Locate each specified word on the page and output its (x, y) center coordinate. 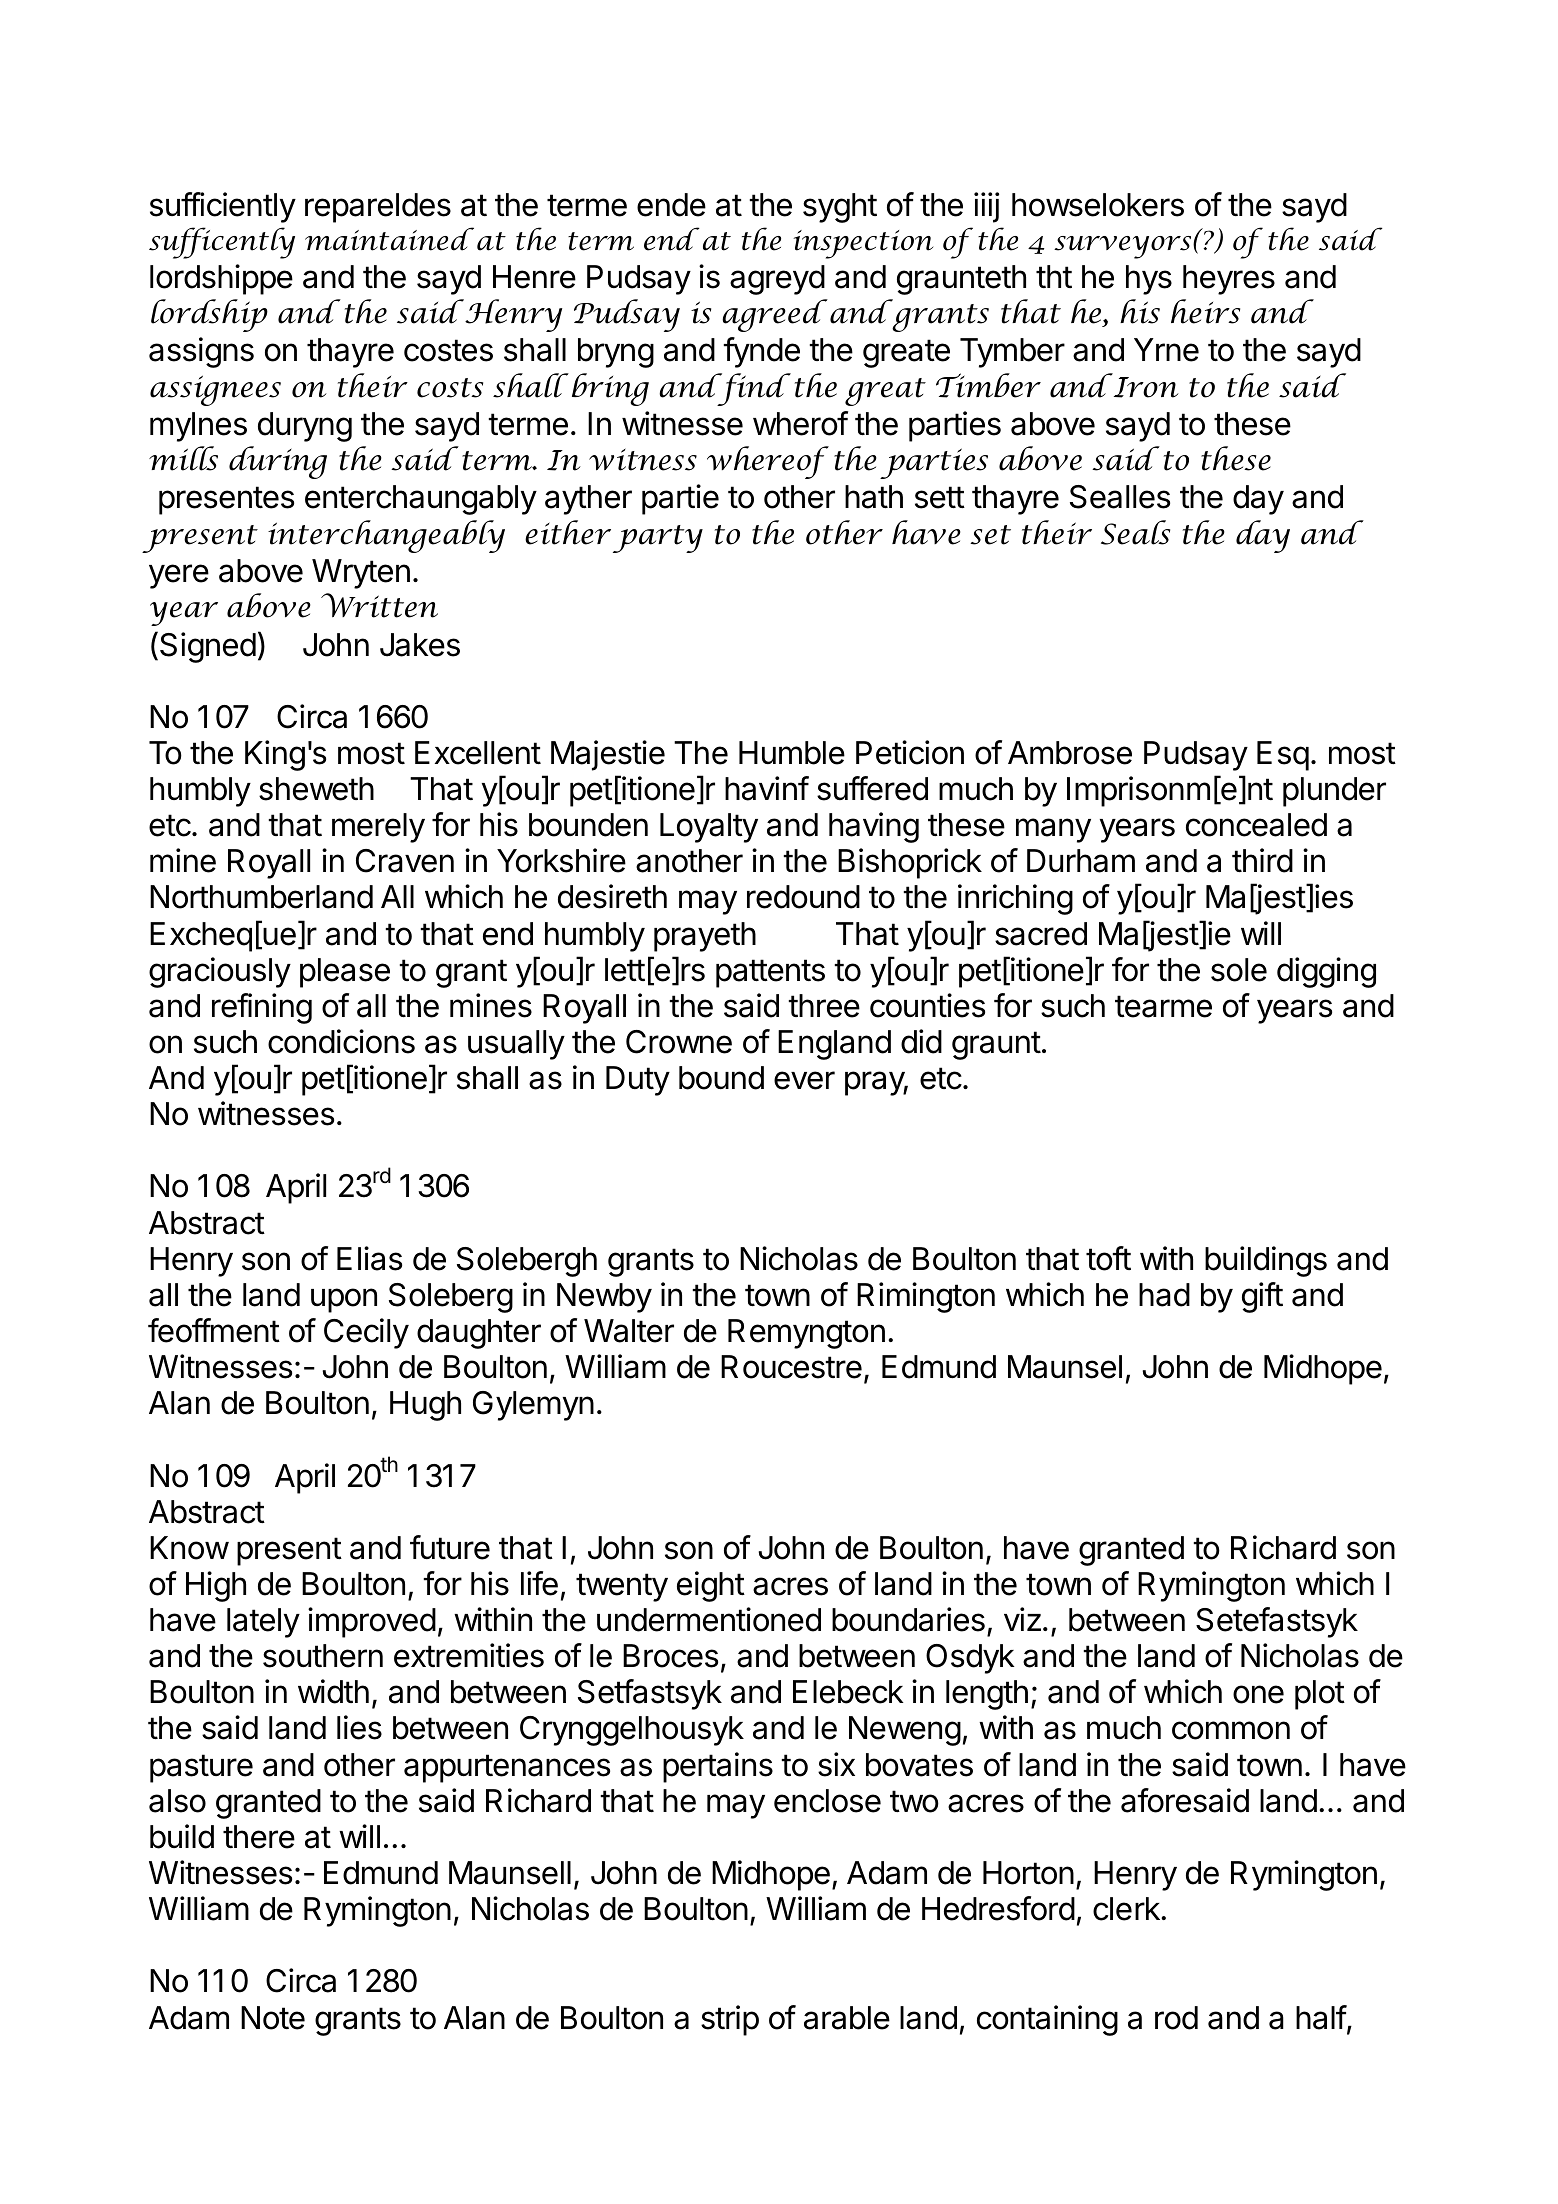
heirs (1205, 311)
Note (273, 2018)
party (658, 539)
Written (379, 605)
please (345, 973)
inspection (863, 244)
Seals (1135, 532)
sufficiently (223, 207)
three (824, 1006)
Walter (629, 1331)
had (1164, 1295)
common (1231, 1730)
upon (344, 1300)
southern (323, 1656)
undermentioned (709, 1619)
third (1262, 860)
